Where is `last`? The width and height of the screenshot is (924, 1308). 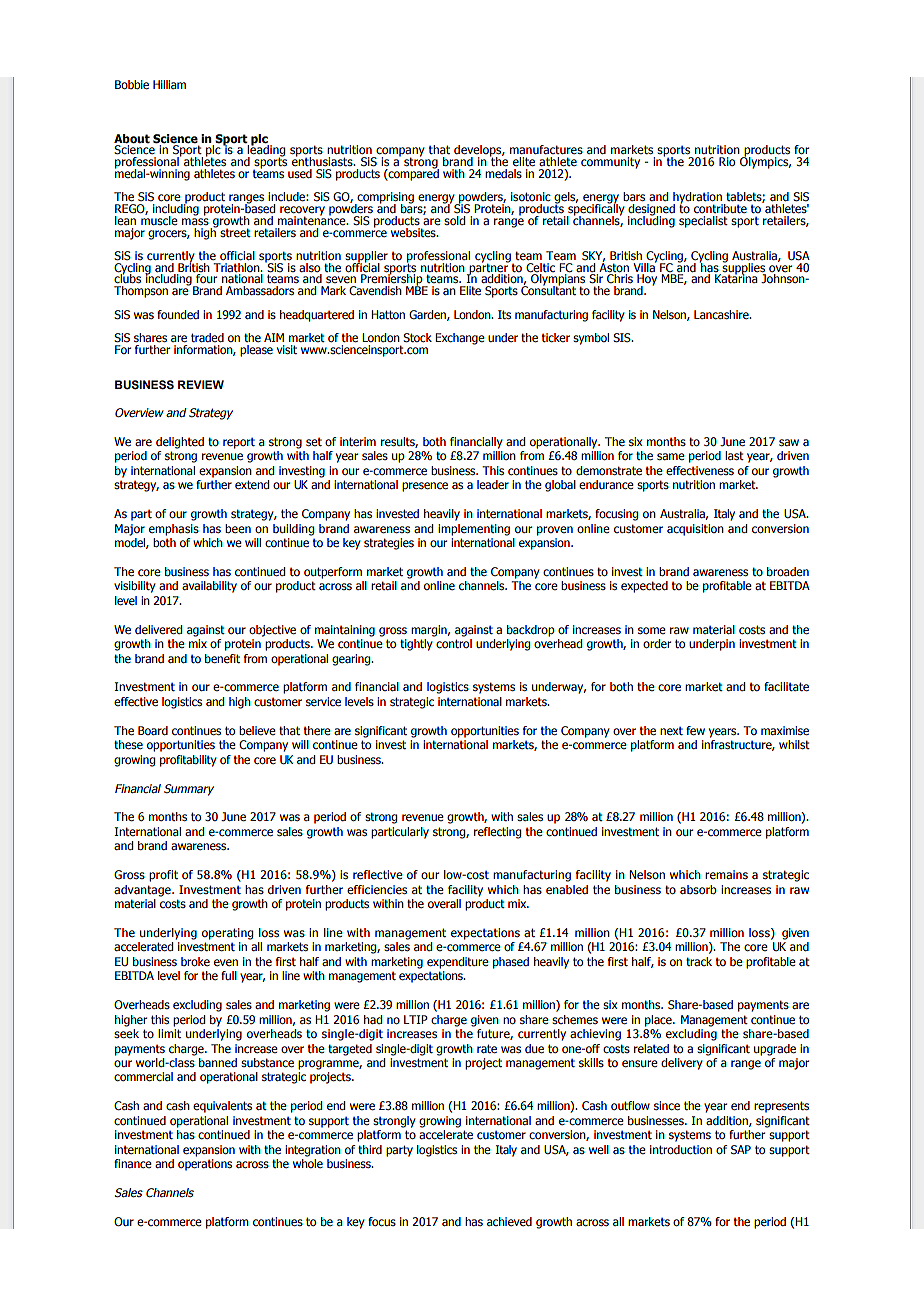 last is located at coordinates (734, 455).
